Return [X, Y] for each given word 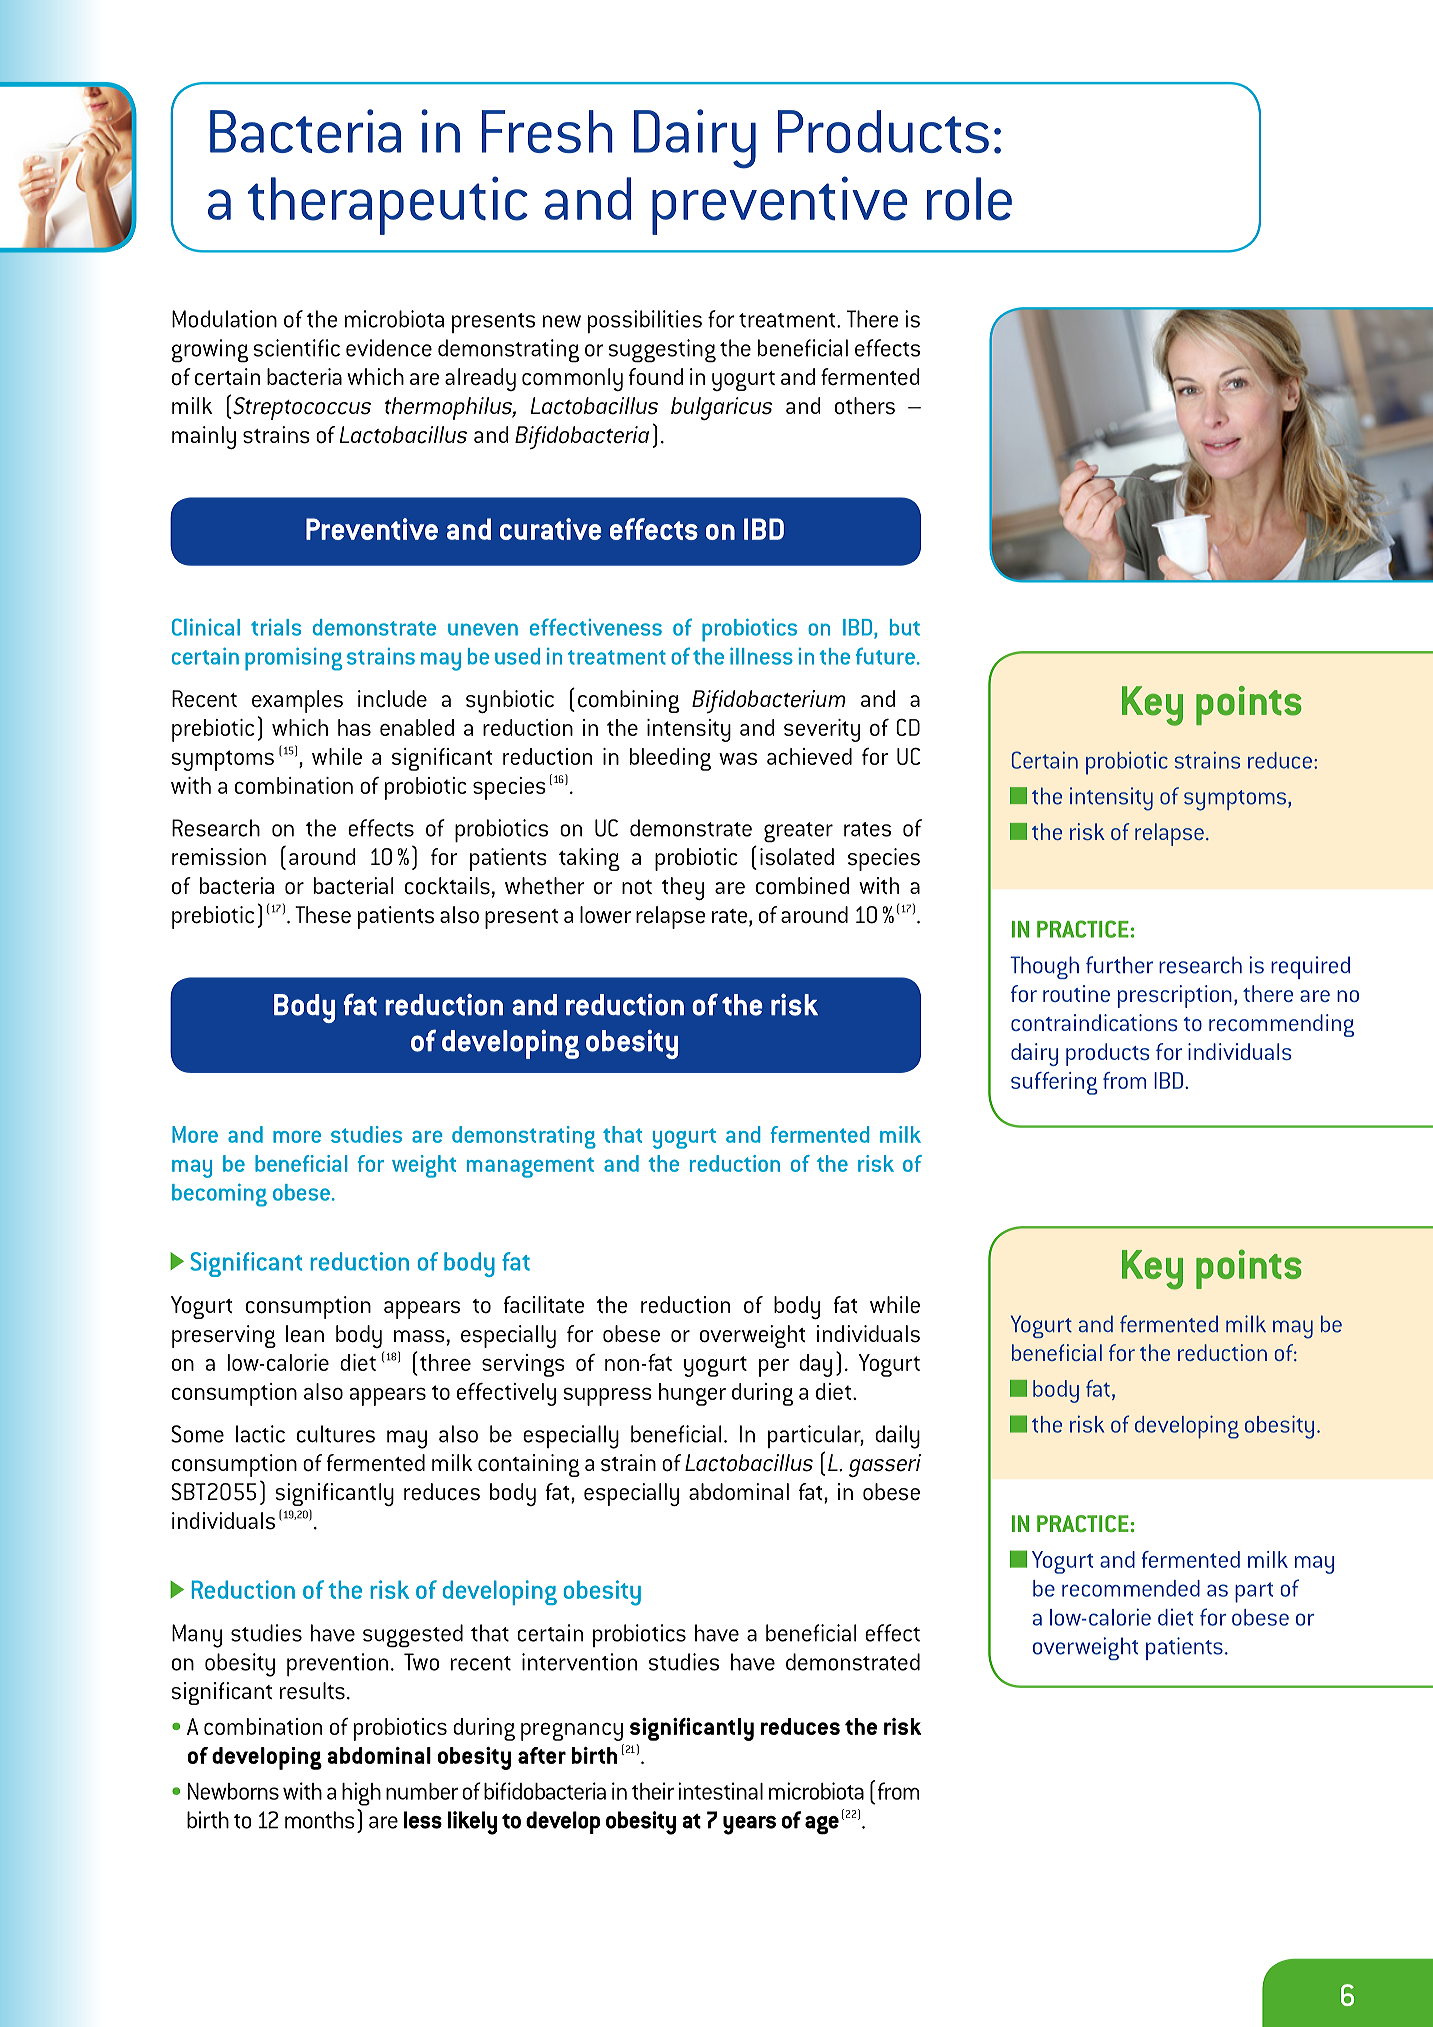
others [865, 406]
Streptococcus [302, 408]
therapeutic [388, 205]
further [1119, 965]
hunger [692, 1394]
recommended [1131, 1588]
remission [219, 857]
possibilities [645, 322]
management [530, 1167]
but [905, 627]
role [969, 199]
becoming [219, 1195]
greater [798, 832]
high [361, 1794]
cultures [336, 1434]
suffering [1054, 1083]
